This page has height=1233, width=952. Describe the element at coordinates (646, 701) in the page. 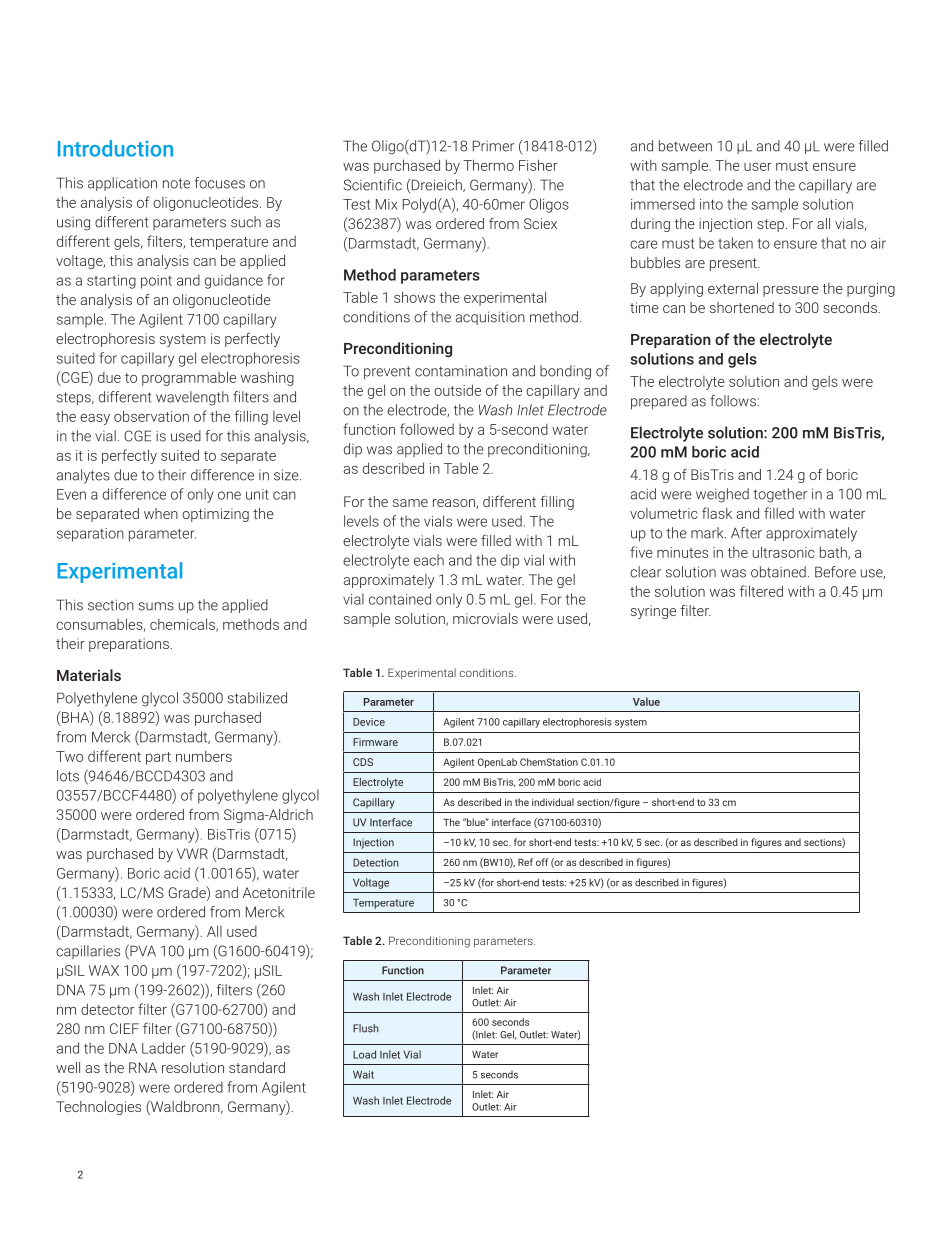

I see `Value` at that location.
